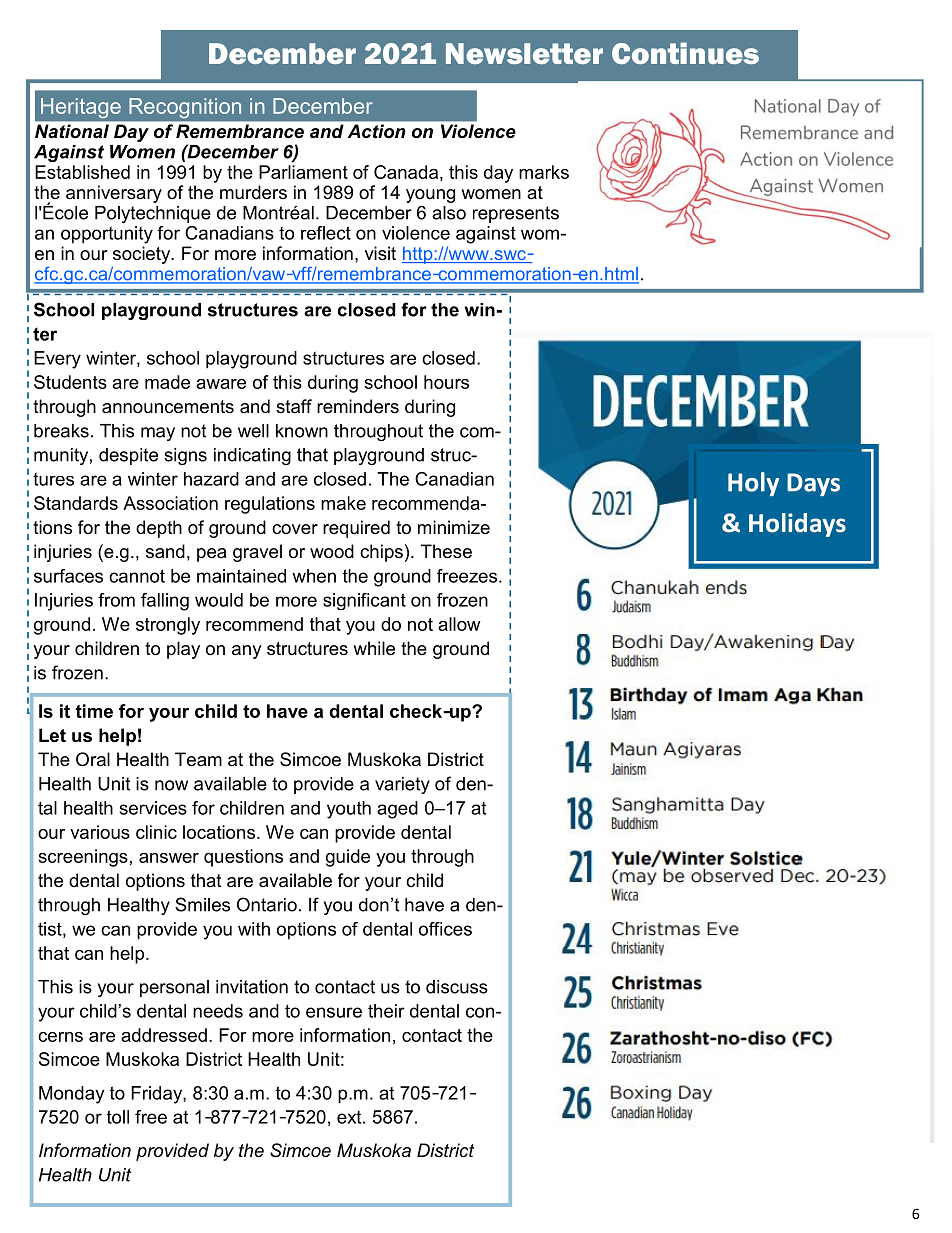 This screenshot has width=952, height=1233. I want to click on Continues, so click(685, 53).
